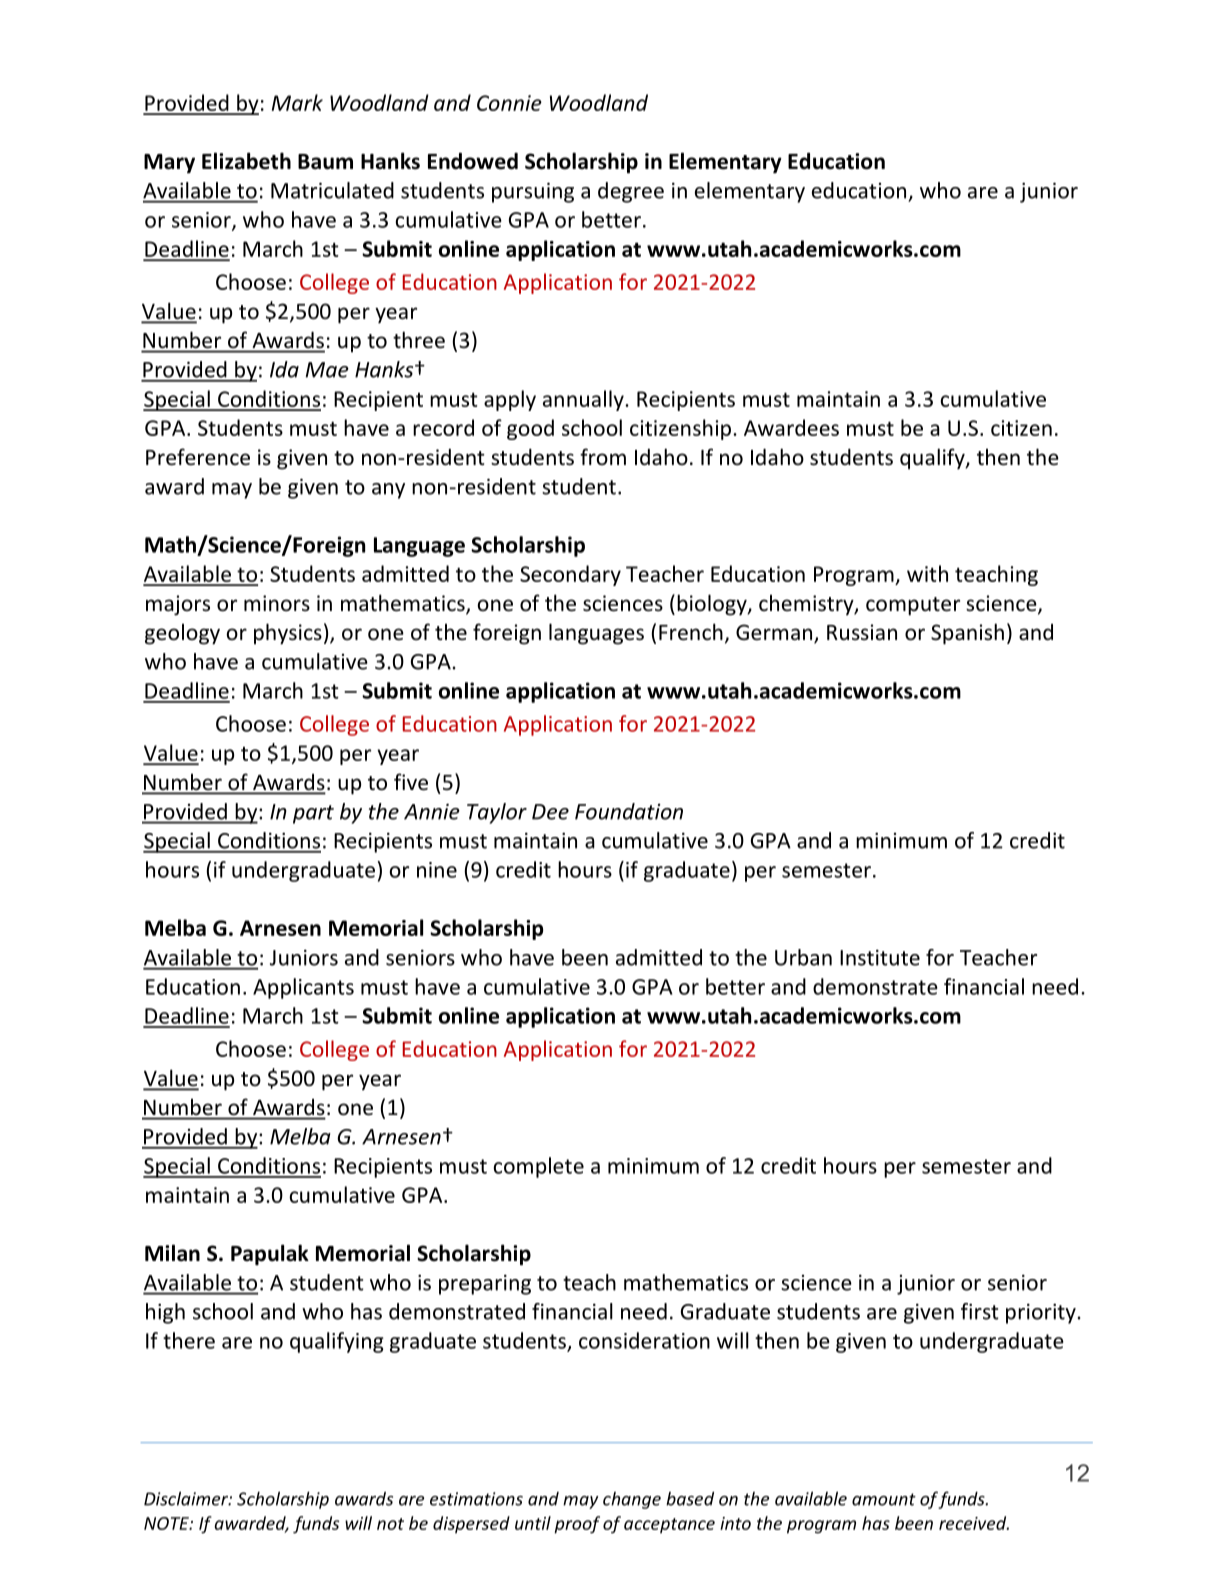 The width and height of the screenshot is (1219, 1578). I want to click on degree, so click(631, 192).
